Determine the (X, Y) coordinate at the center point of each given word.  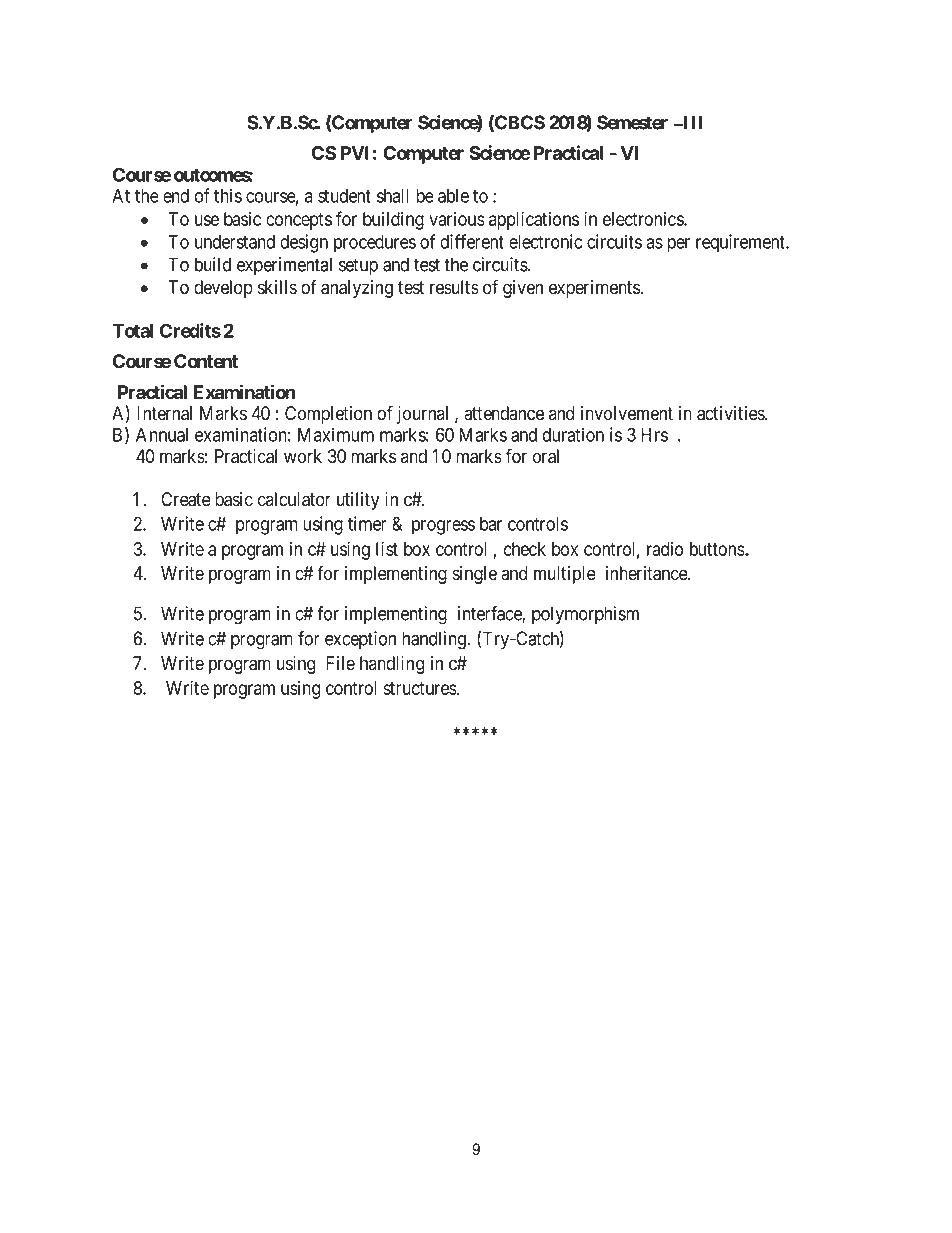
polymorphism (585, 615)
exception (360, 640)
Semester (632, 122)
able (453, 196)
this (228, 195)
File (340, 663)
